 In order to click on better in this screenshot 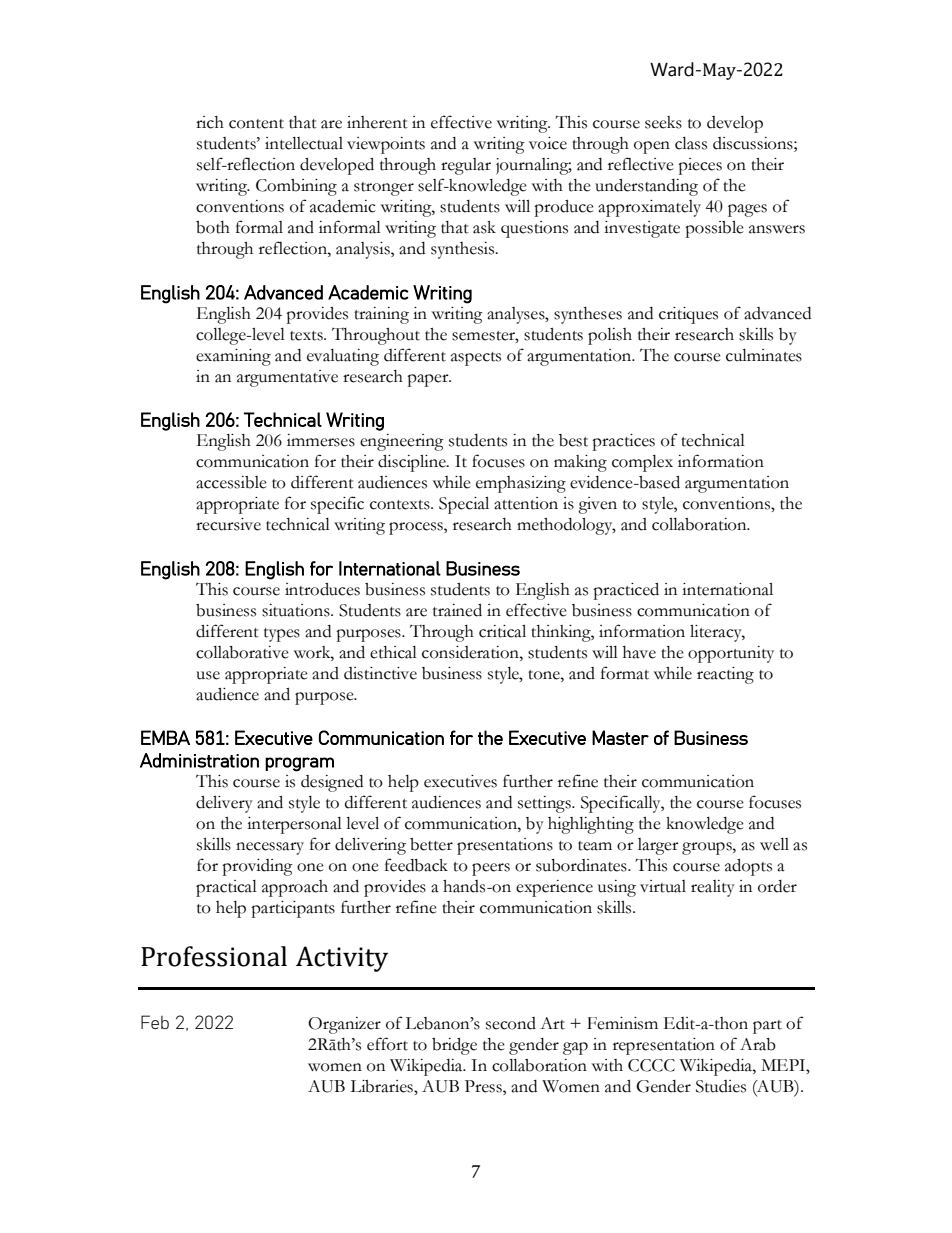, I will do `click(431, 844)`.
